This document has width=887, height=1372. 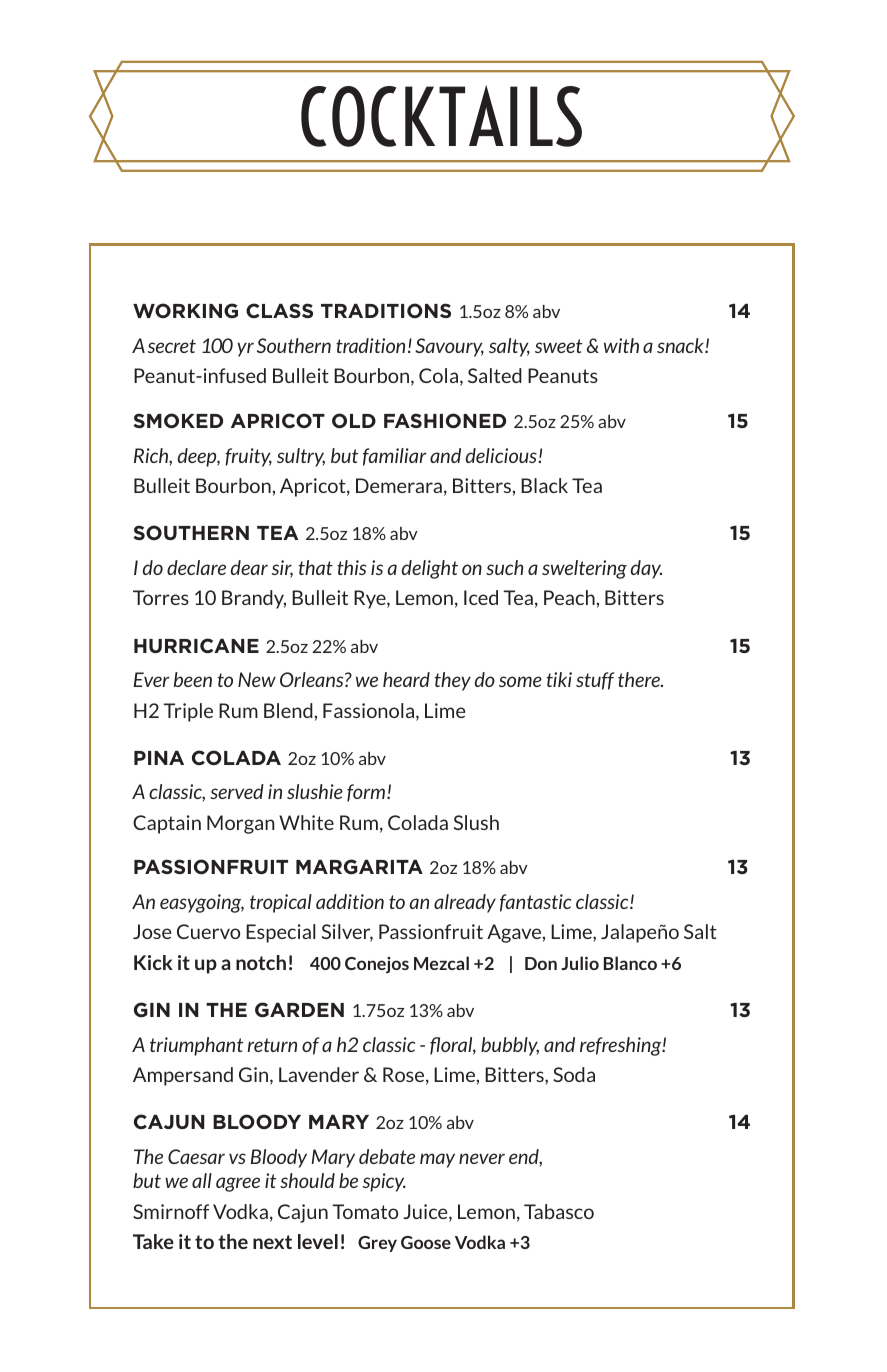 I want to click on with, so click(x=621, y=345).
